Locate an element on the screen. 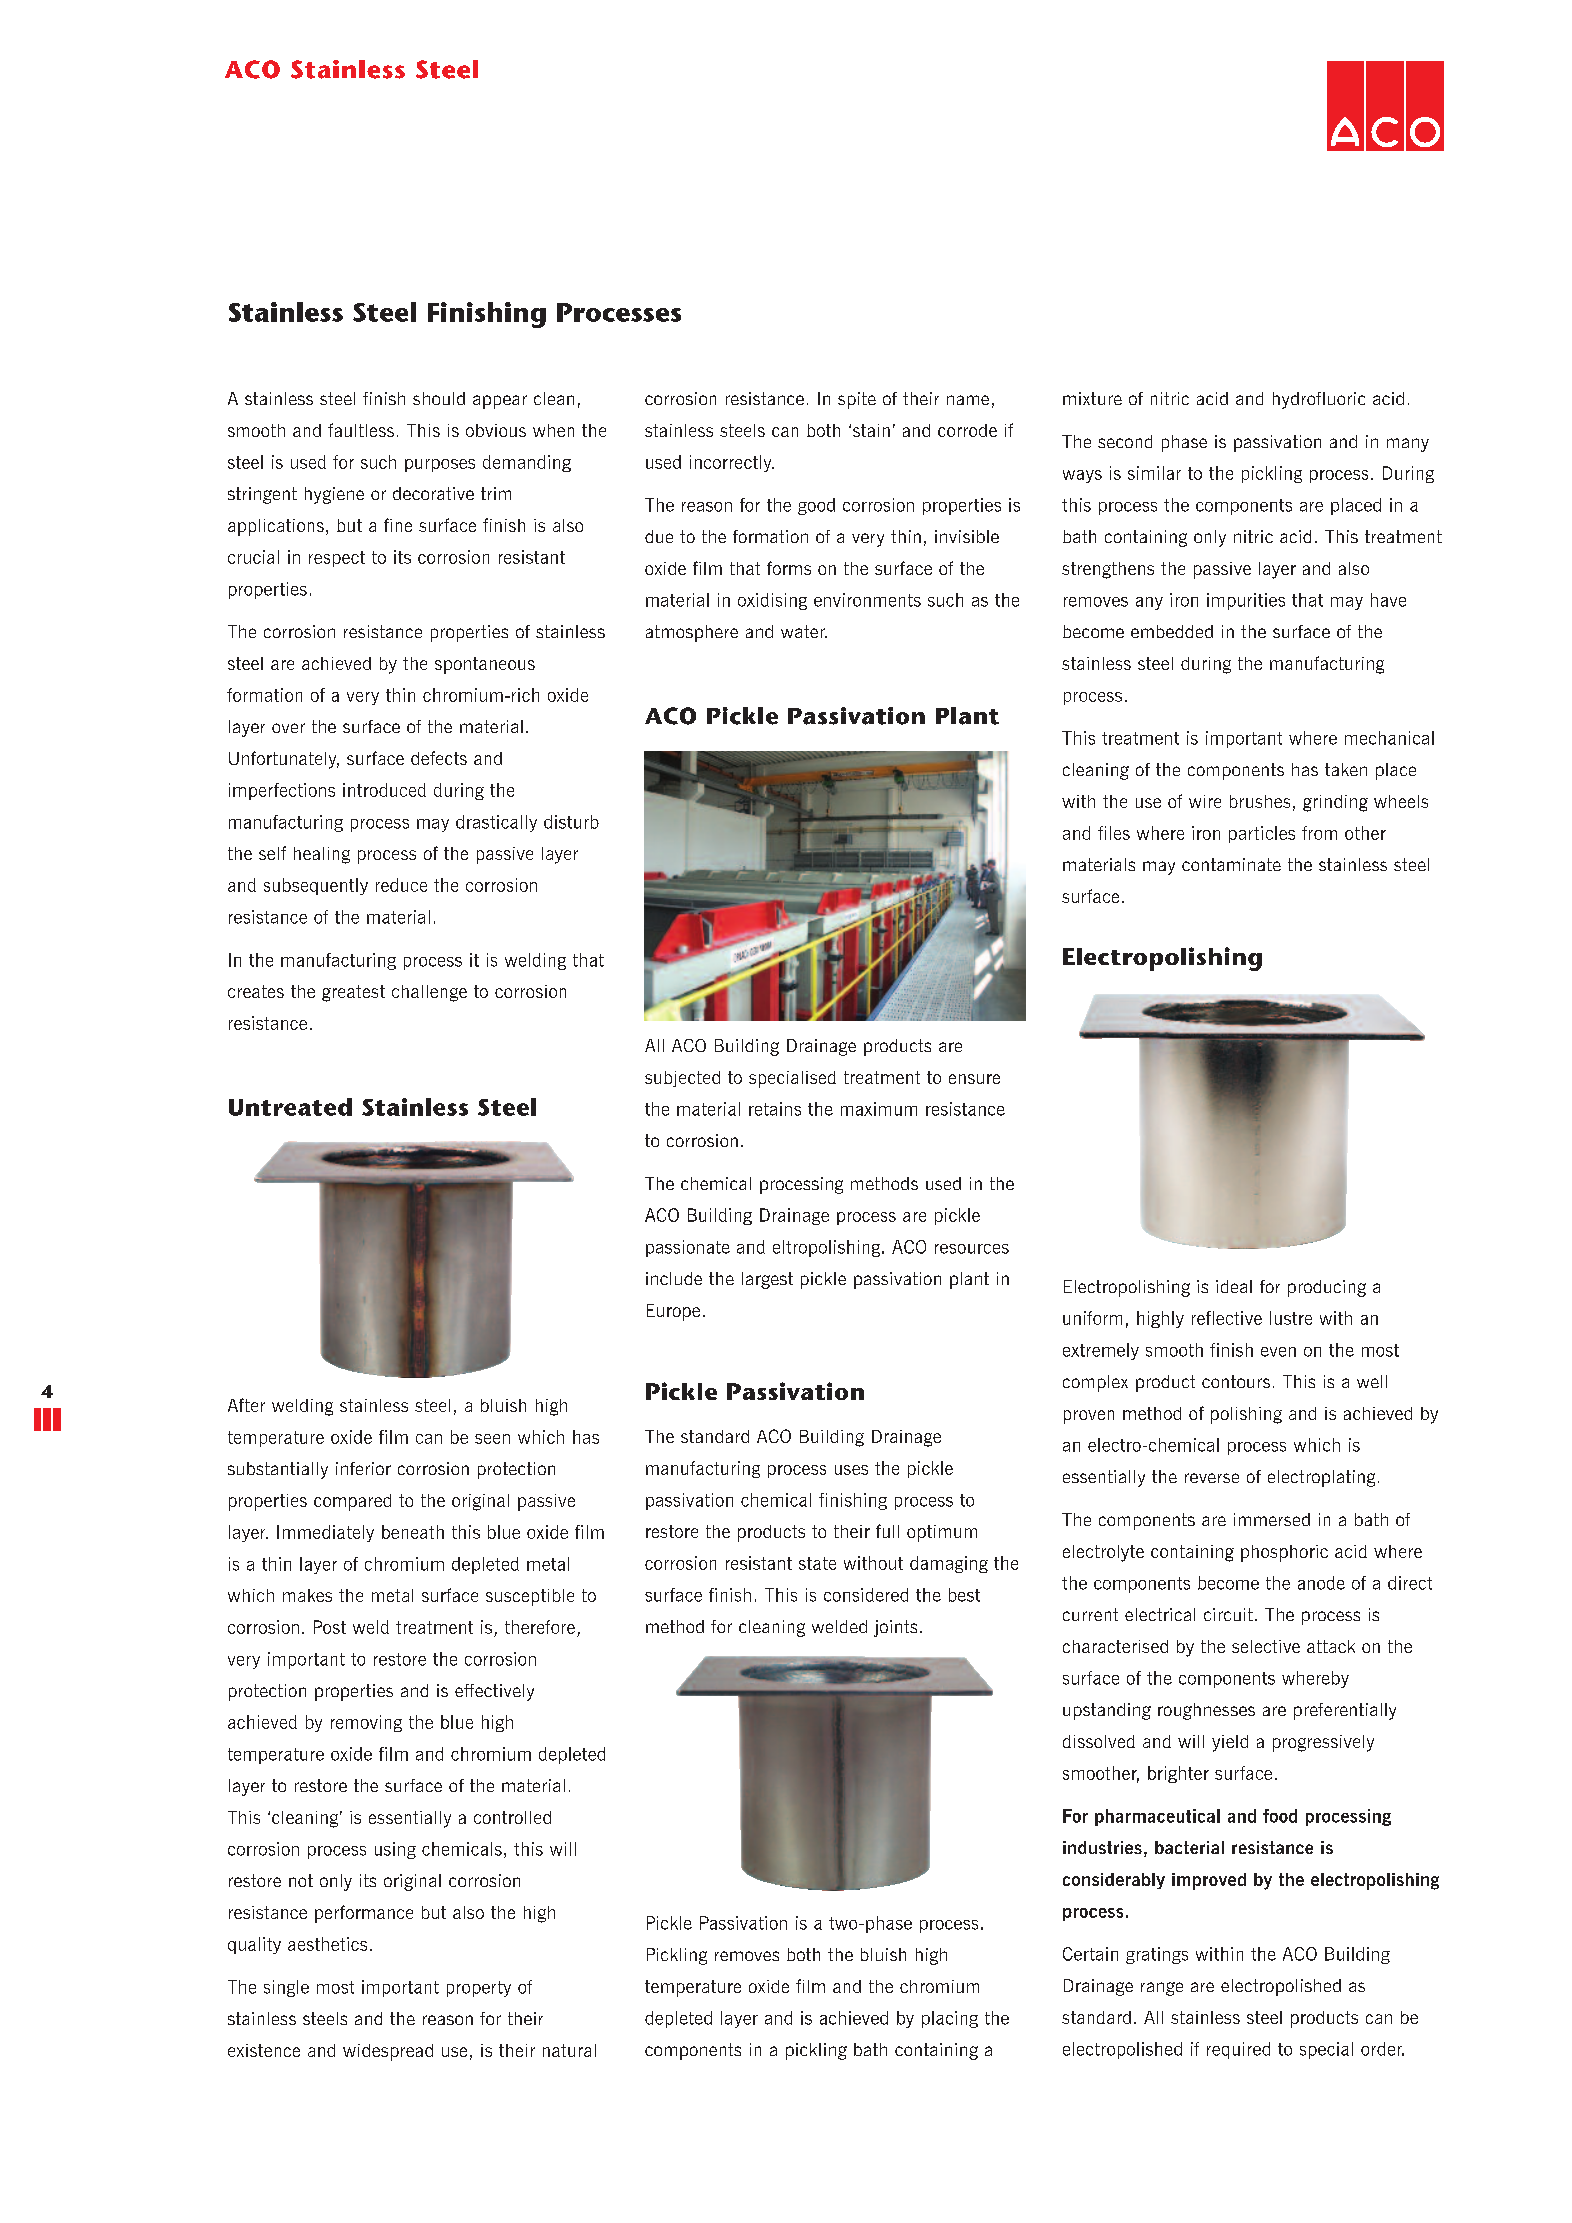 This screenshot has width=1572, height=2223. largest is located at coordinates (767, 1280).
